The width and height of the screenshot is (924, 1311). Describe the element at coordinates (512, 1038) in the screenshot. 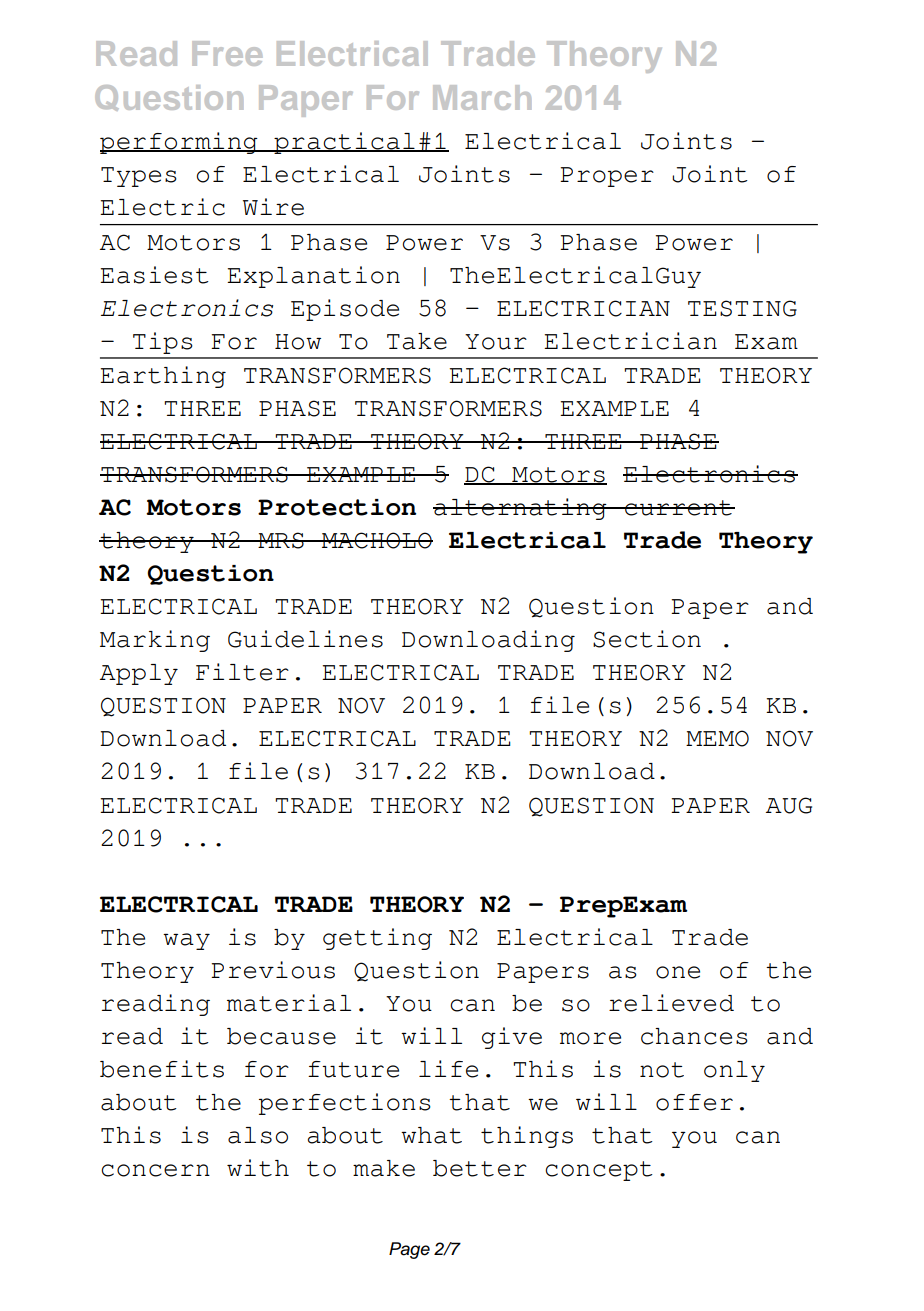

I see `give` at that location.
